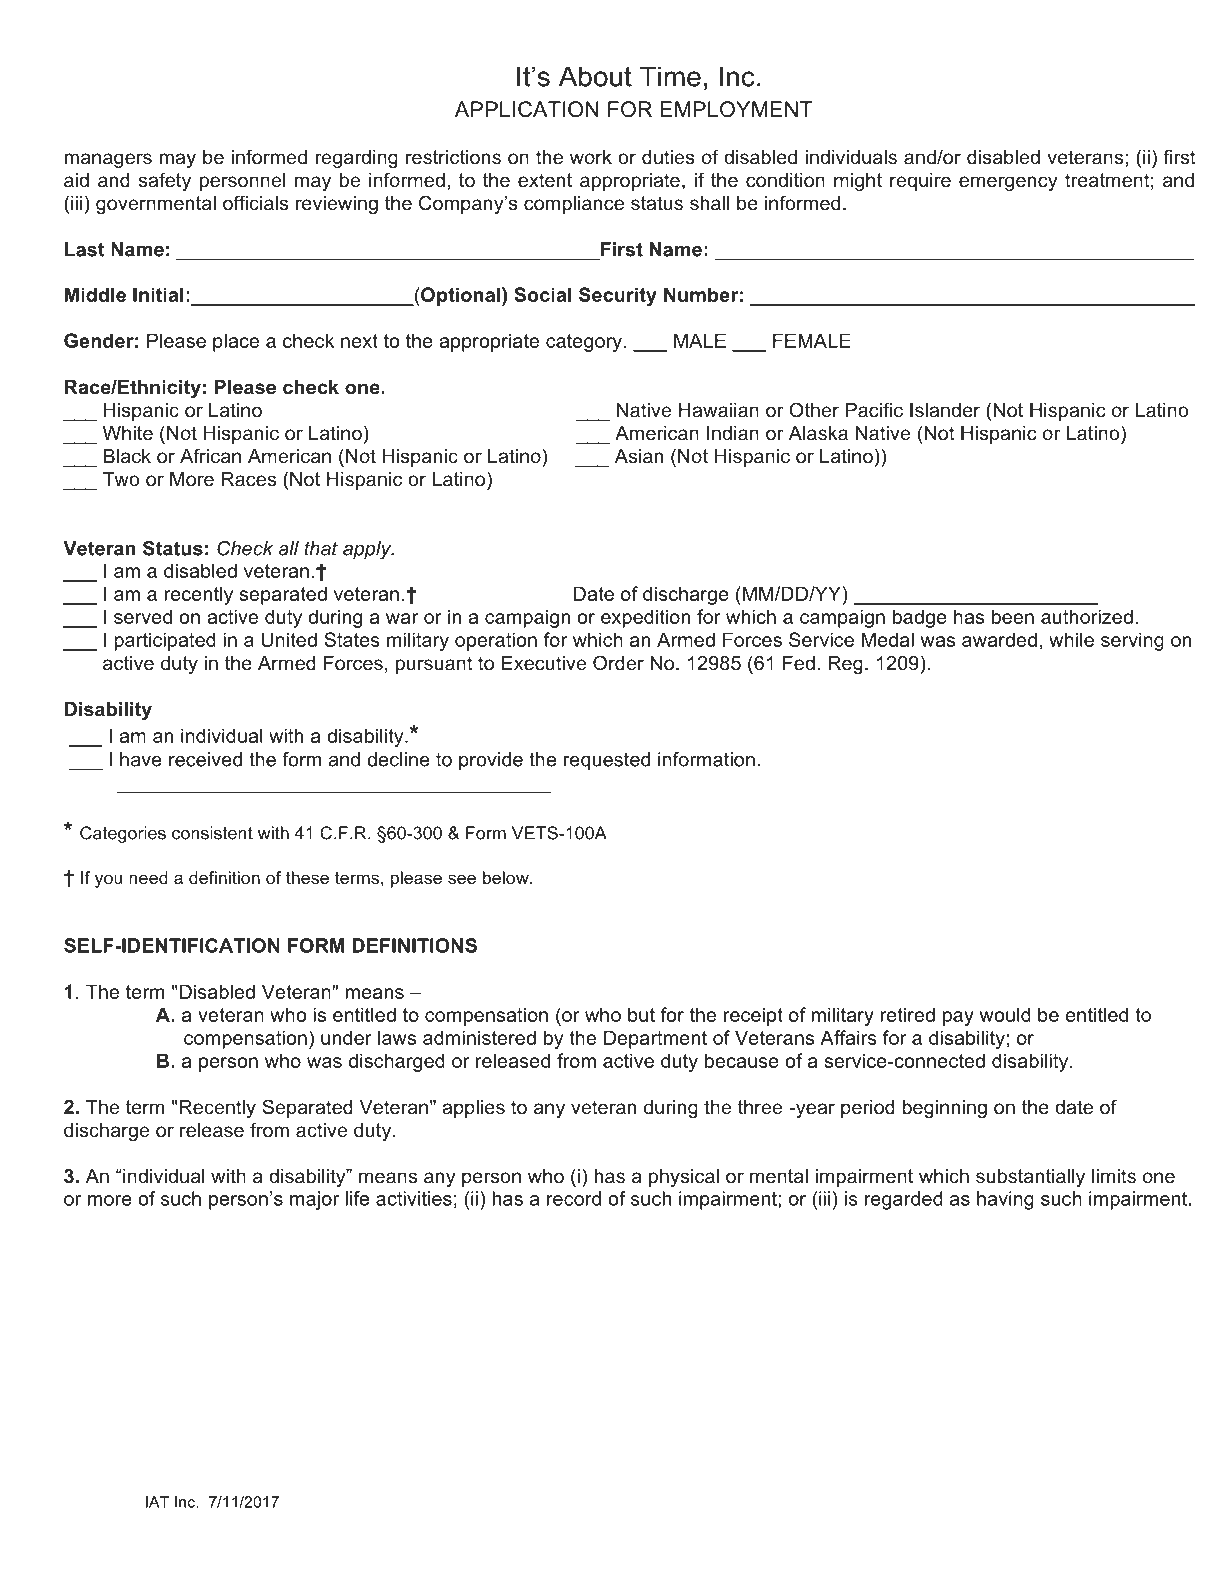  I want to click on managers, so click(108, 160).
